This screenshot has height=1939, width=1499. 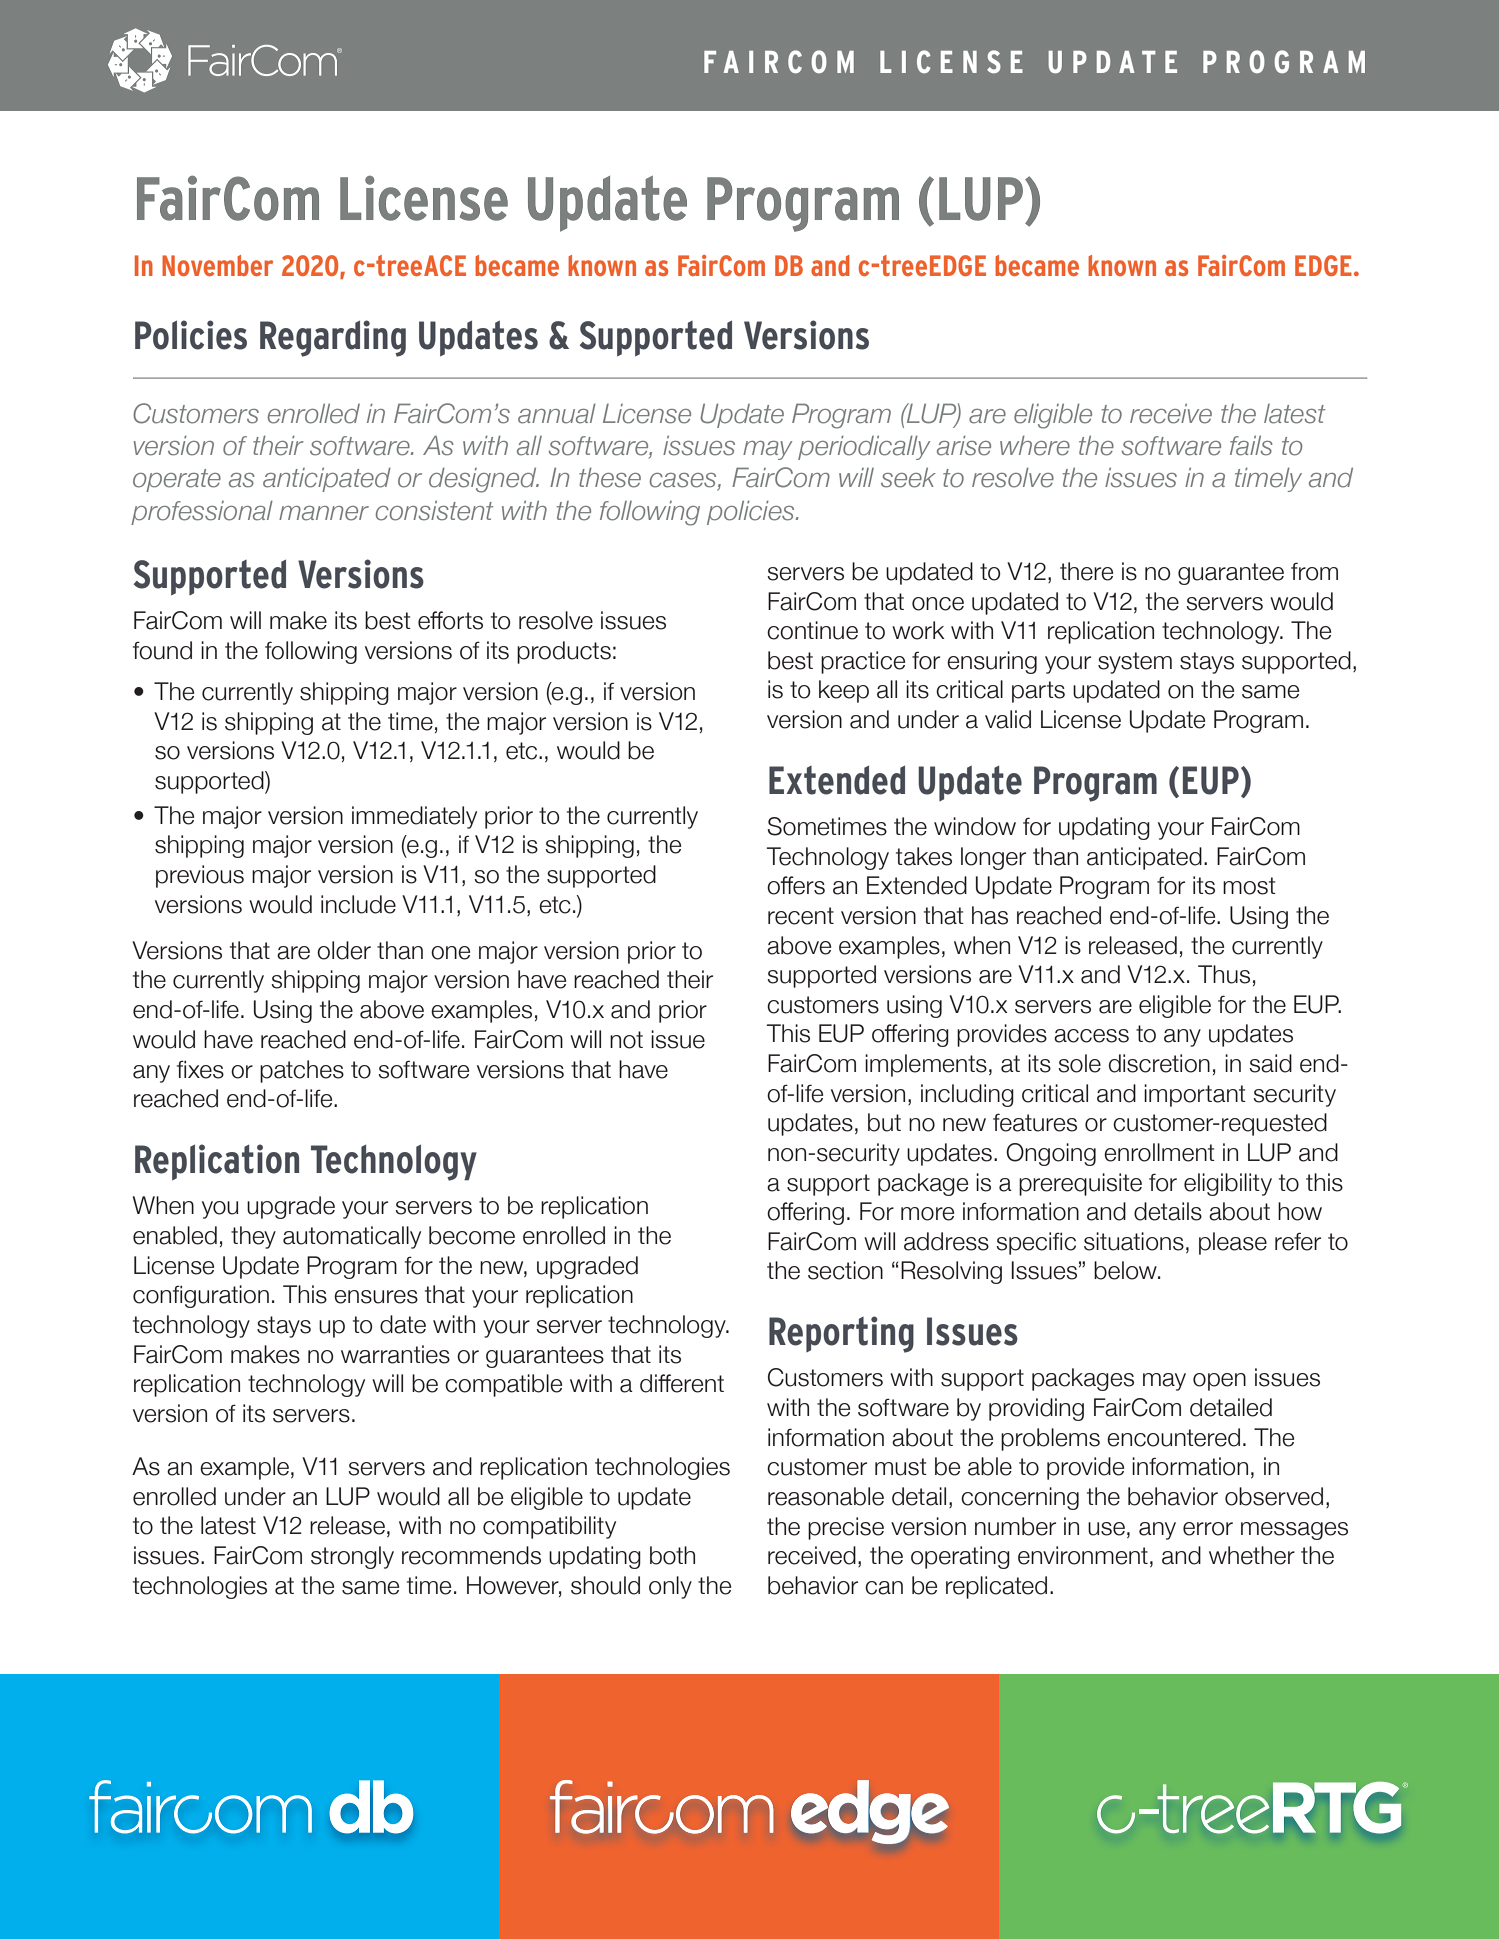 What do you see at coordinates (1224, 974) in the screenshot?
I see `Thus` at bounding box center [1224, 974].
